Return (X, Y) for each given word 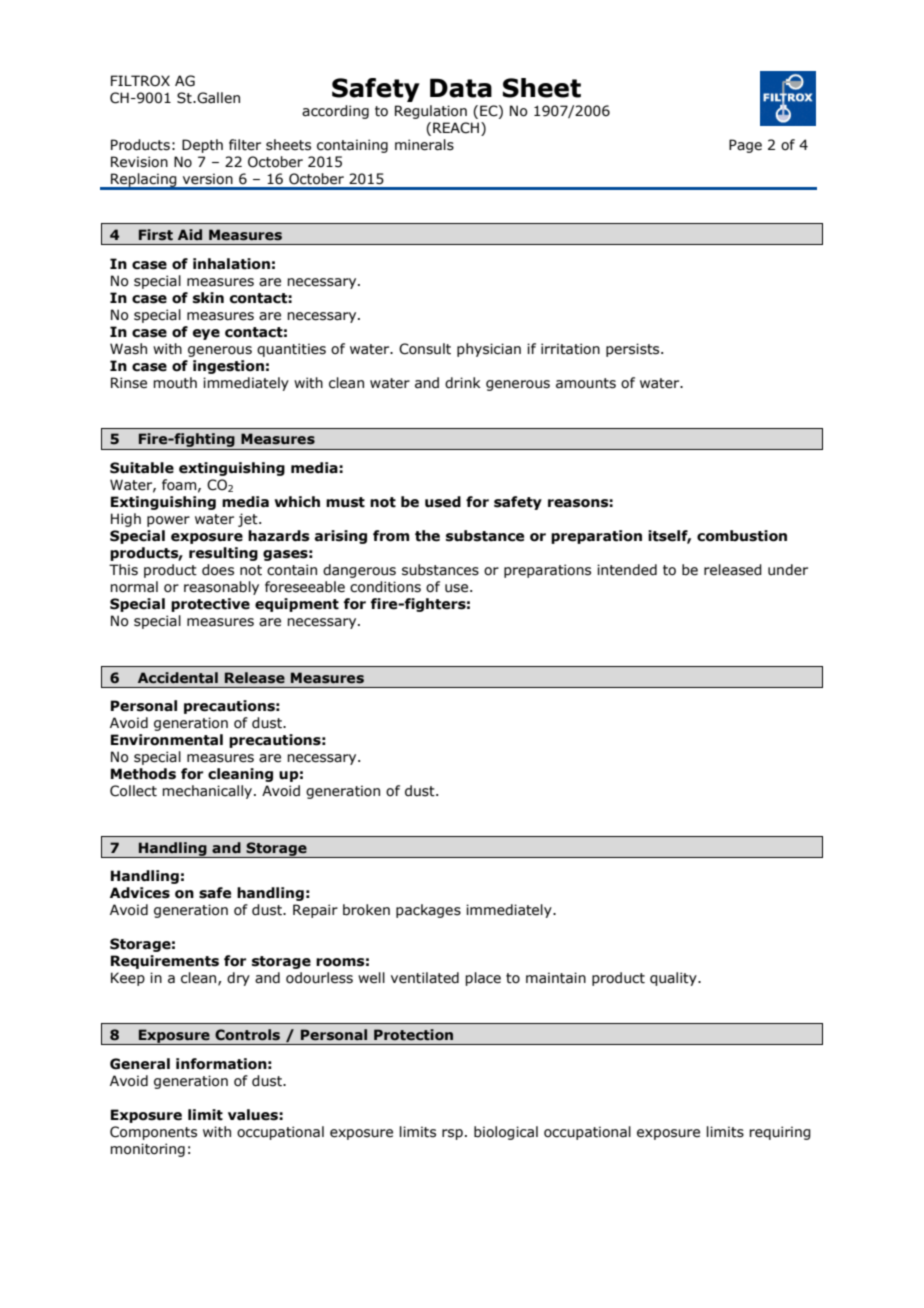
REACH (457, 129)
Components (153, 1133)
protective (210, 605)
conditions (385, 587)
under (788, 570)
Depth (202, 146)
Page (745, 146)
